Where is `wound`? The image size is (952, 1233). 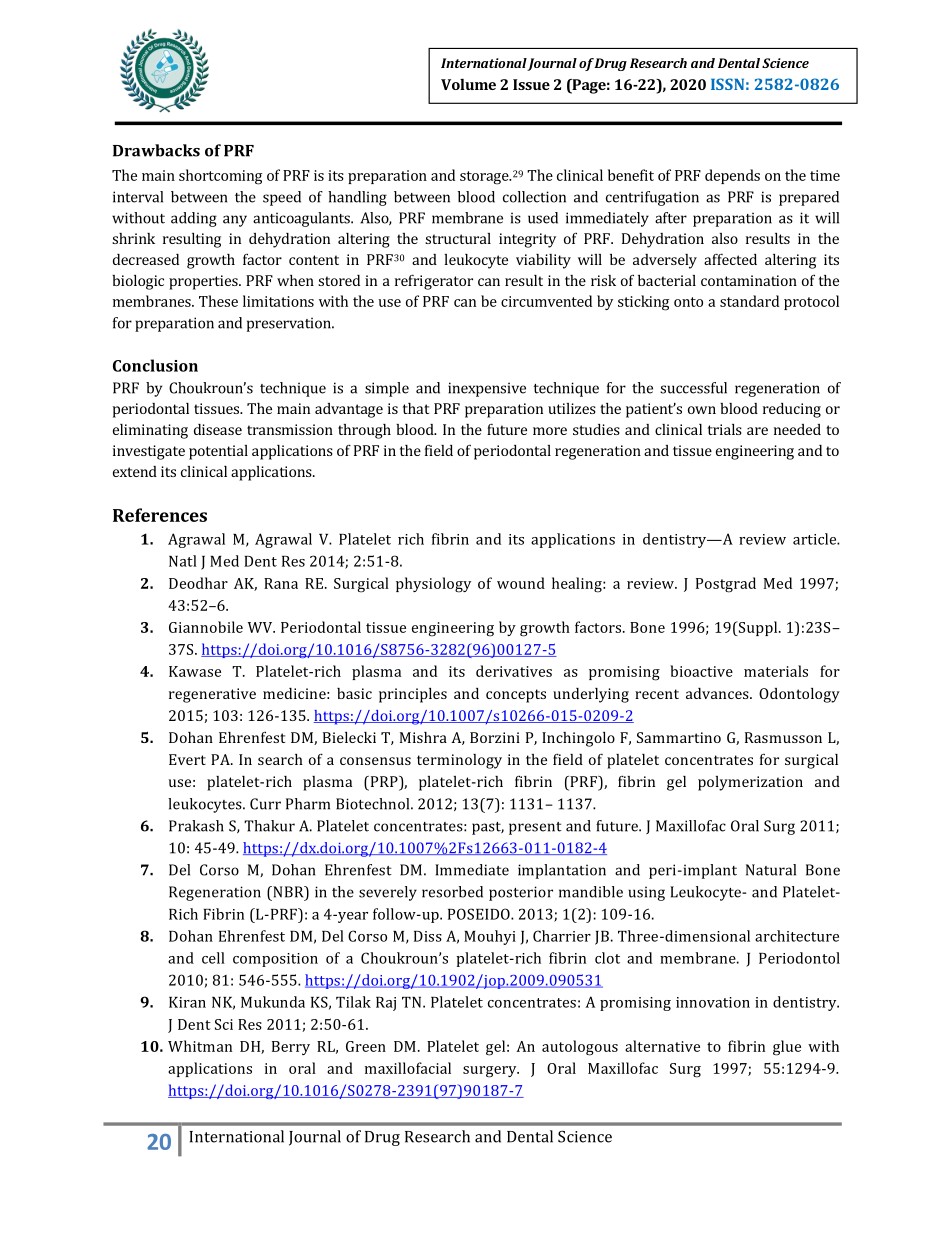 wound is located at coordinates (521, 583).
